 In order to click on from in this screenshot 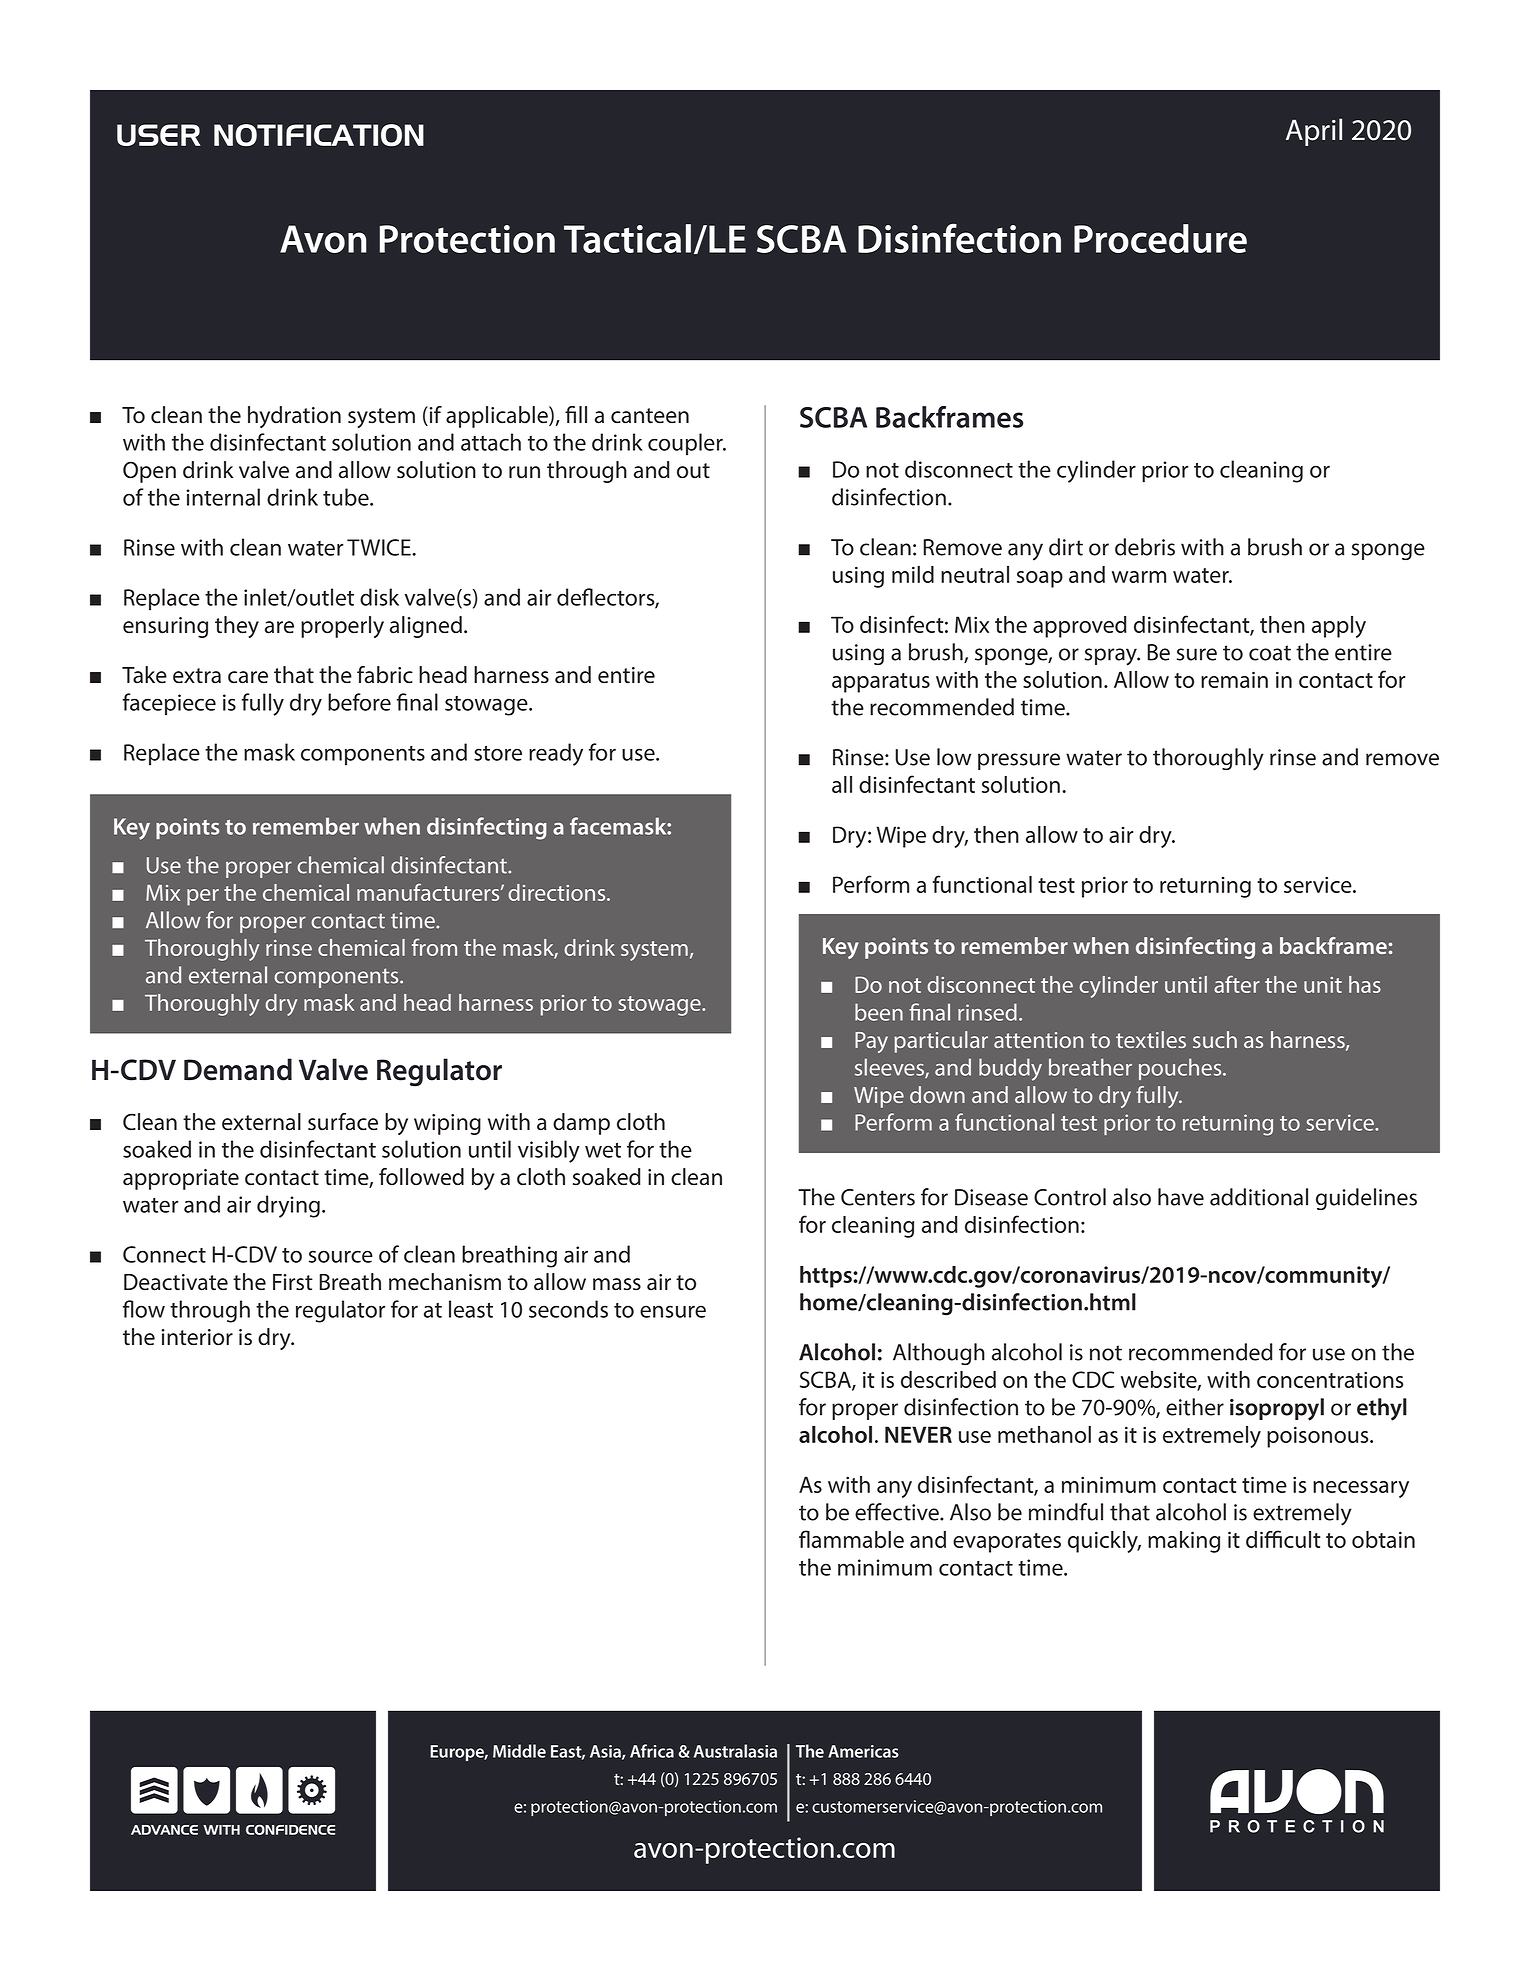, I will do `click(434, 947)`.
